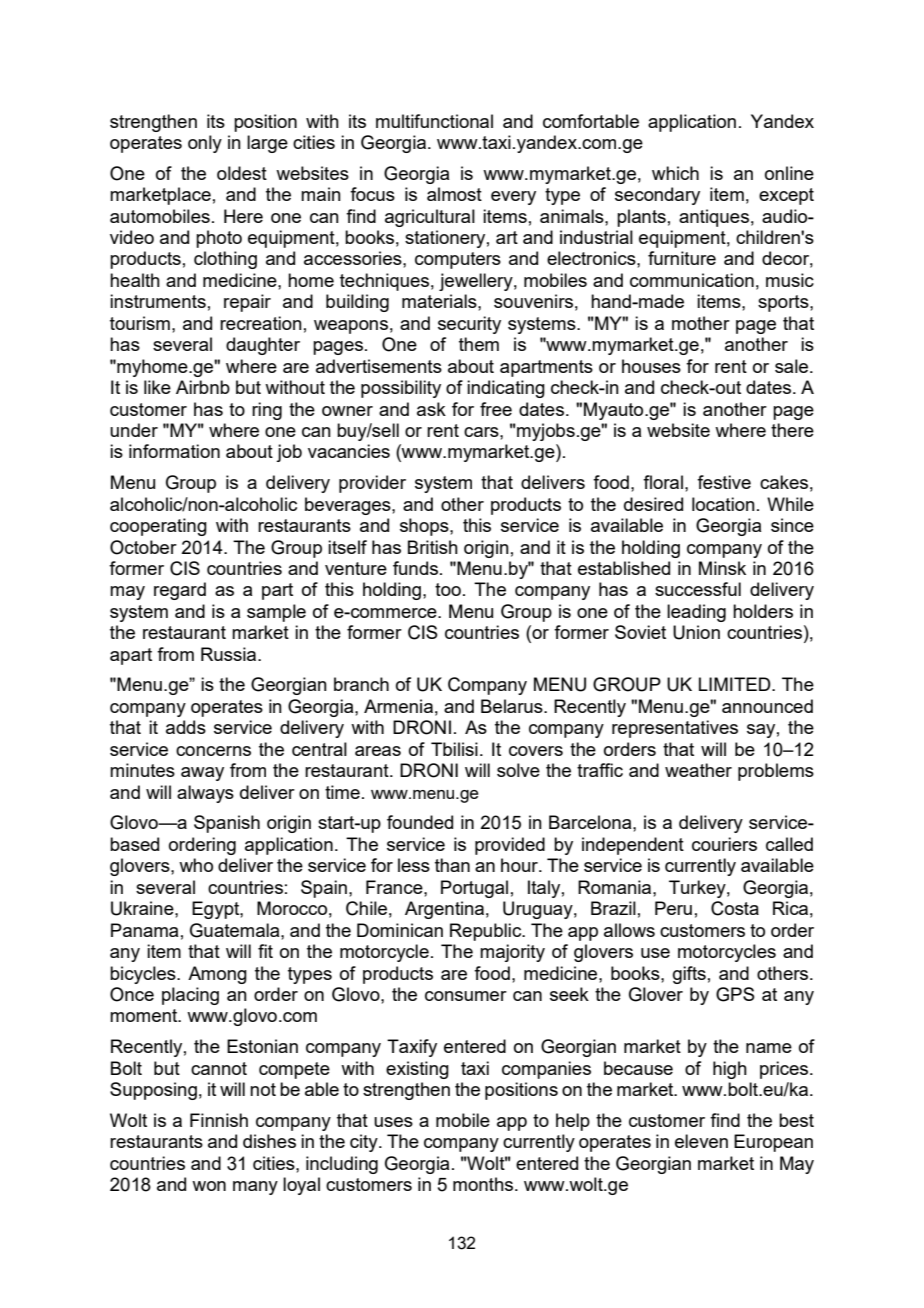  What do you see at coordinates (724, 482) in the screenshot?
I see `festive` at bounding box center [724, 482].
